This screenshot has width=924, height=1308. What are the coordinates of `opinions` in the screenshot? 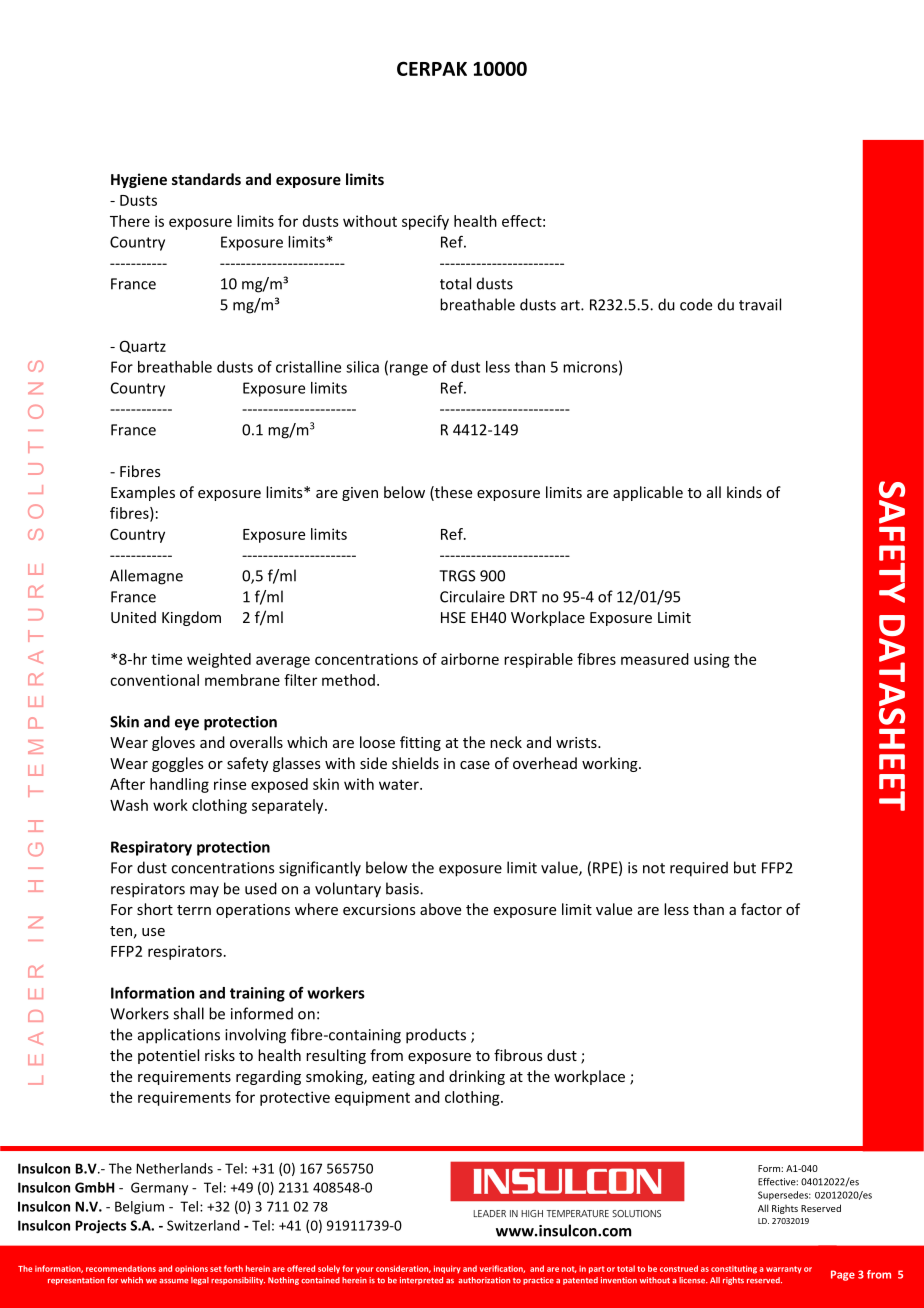 It's located at (191, 1269).
